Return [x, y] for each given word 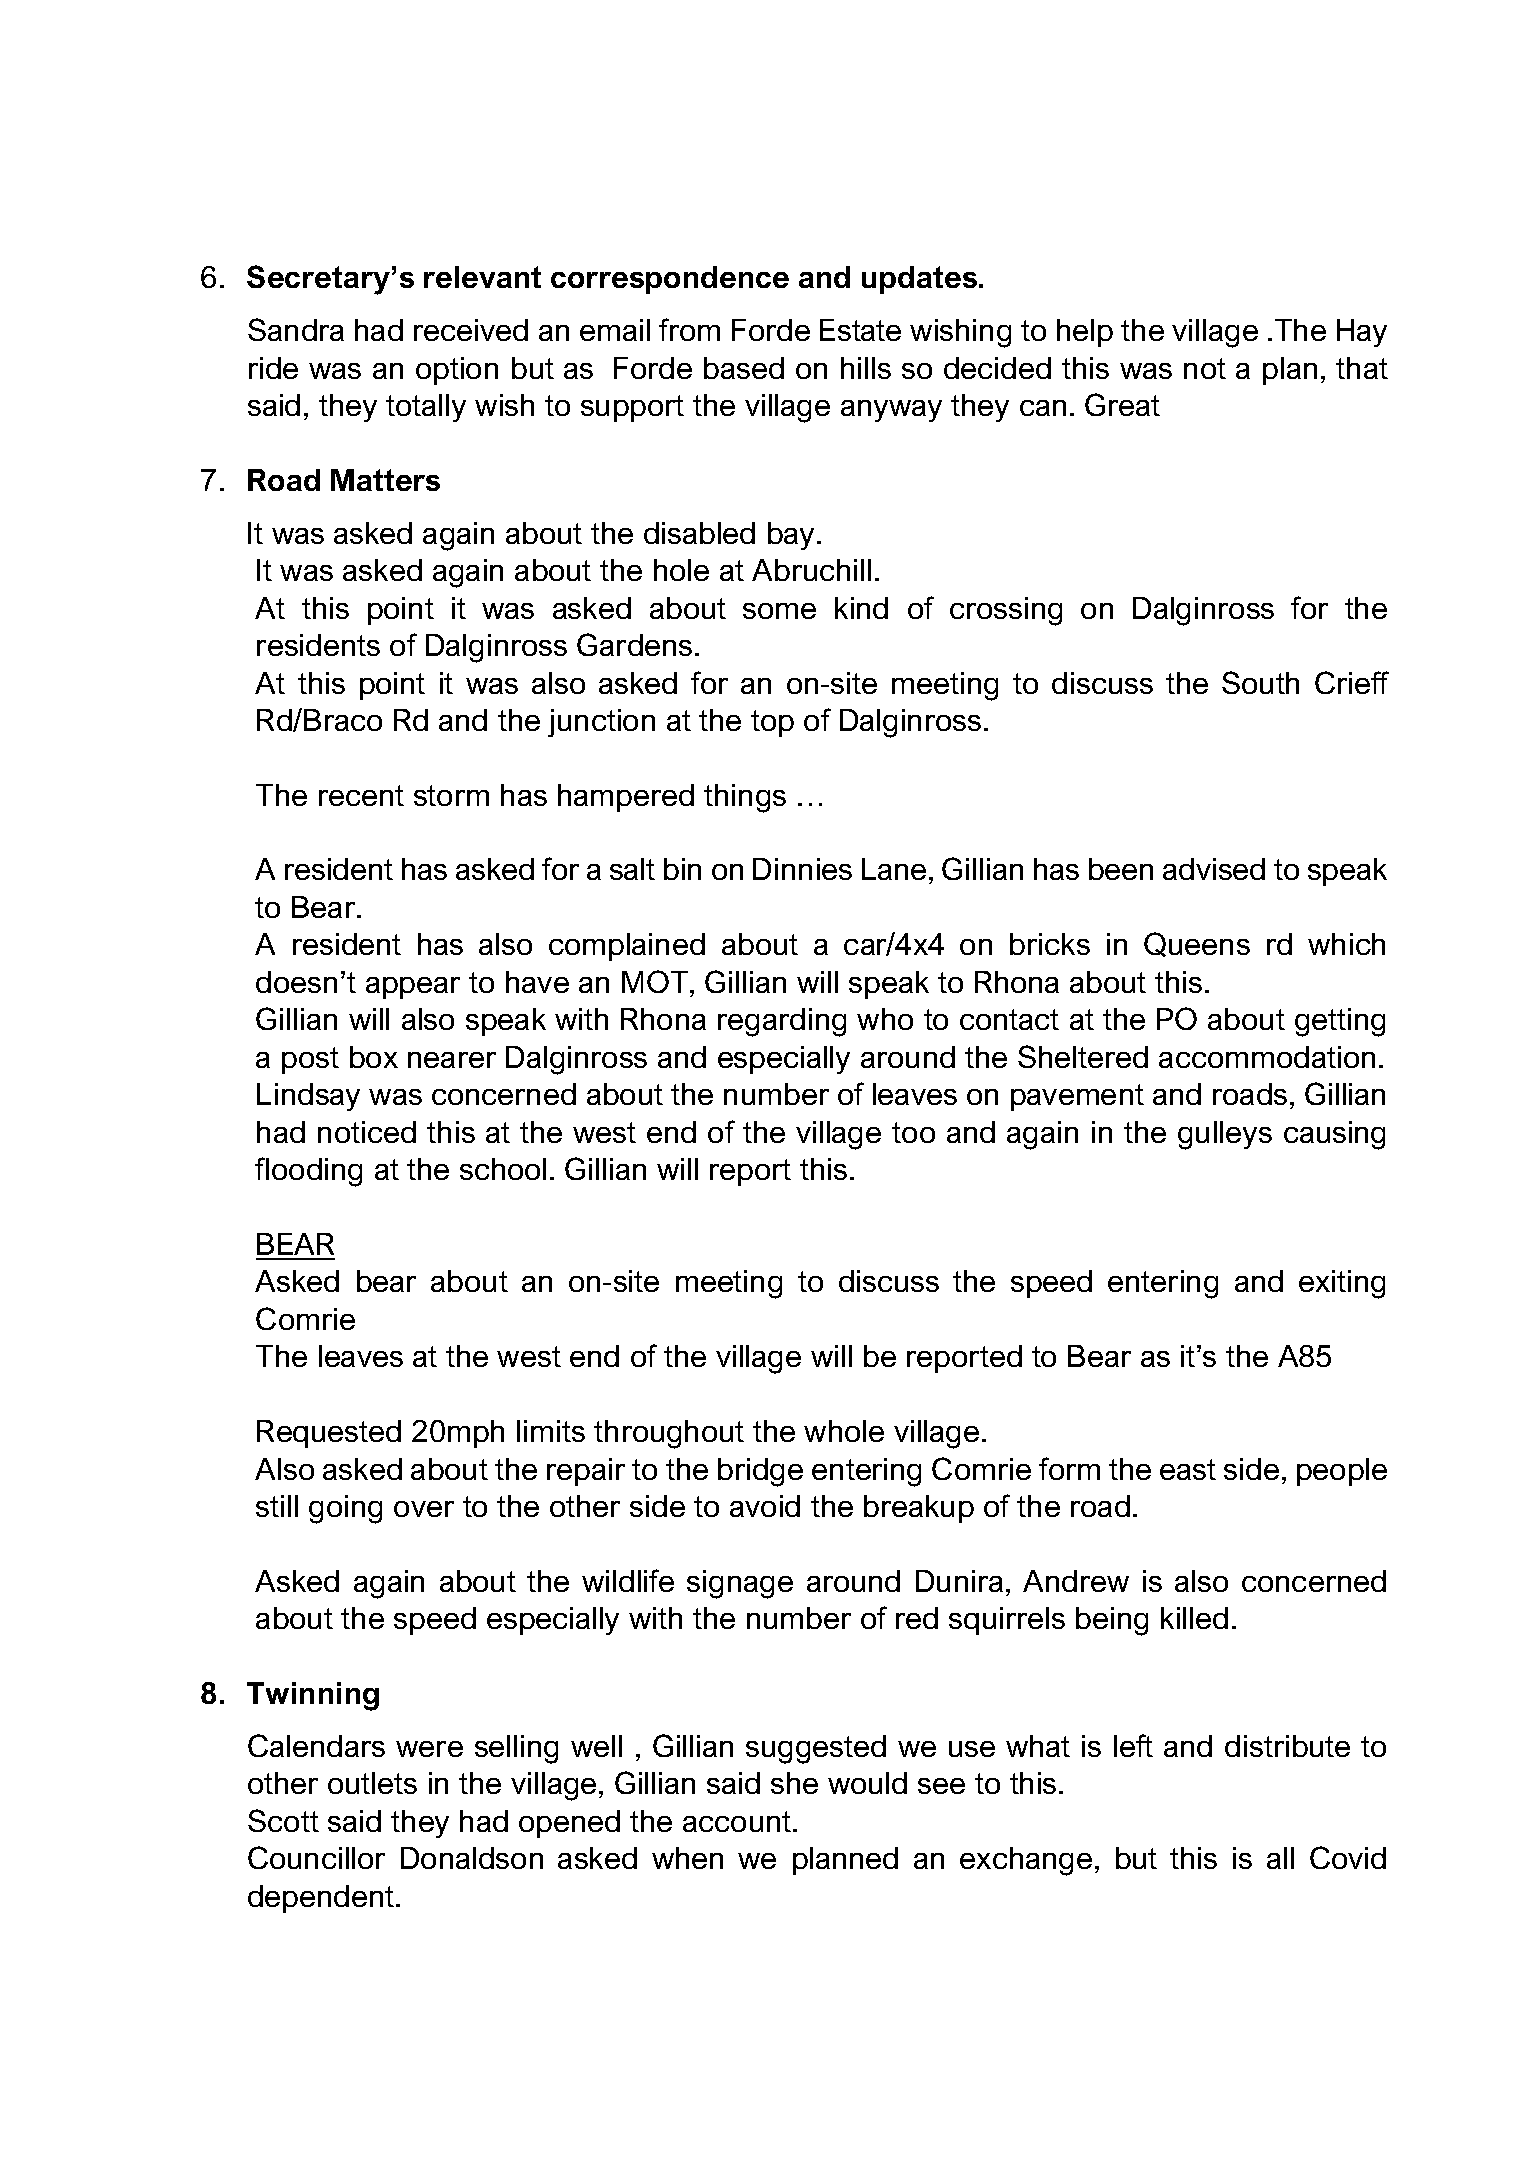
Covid [1348, 1857]
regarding [782, 1022]
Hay [1362, 333]
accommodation [1267, 1057]
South [1260, 682]
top [772, 723]
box [374, 1057]
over [424, 1509]
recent [361, 795]
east [1188, 1469]
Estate [860, 330]
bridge [760, 1472]
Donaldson [472, 1858]
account [738, 1821]
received [471, 330]
